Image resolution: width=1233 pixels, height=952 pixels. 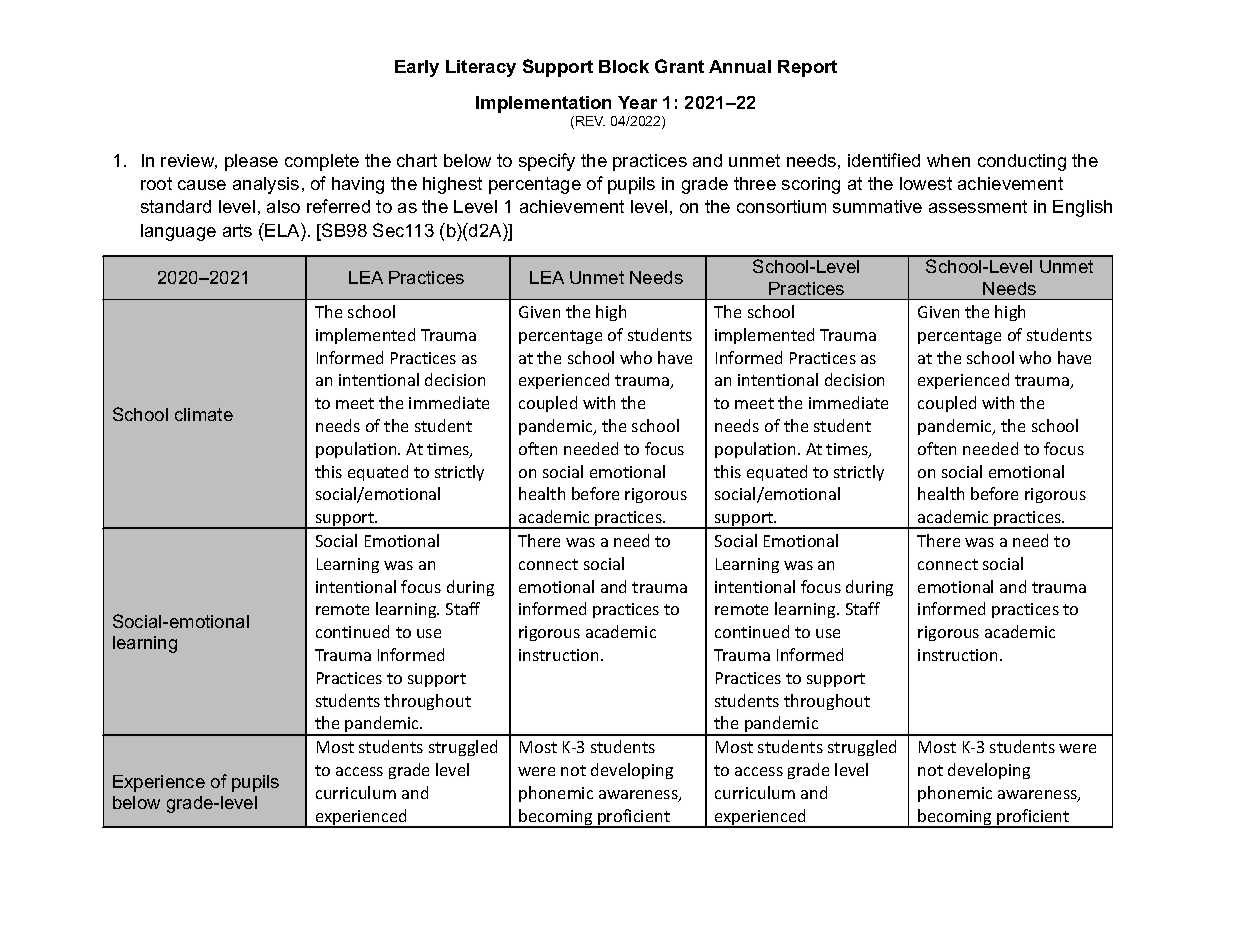 I want to click on Report, so click(x=807, y=68).
